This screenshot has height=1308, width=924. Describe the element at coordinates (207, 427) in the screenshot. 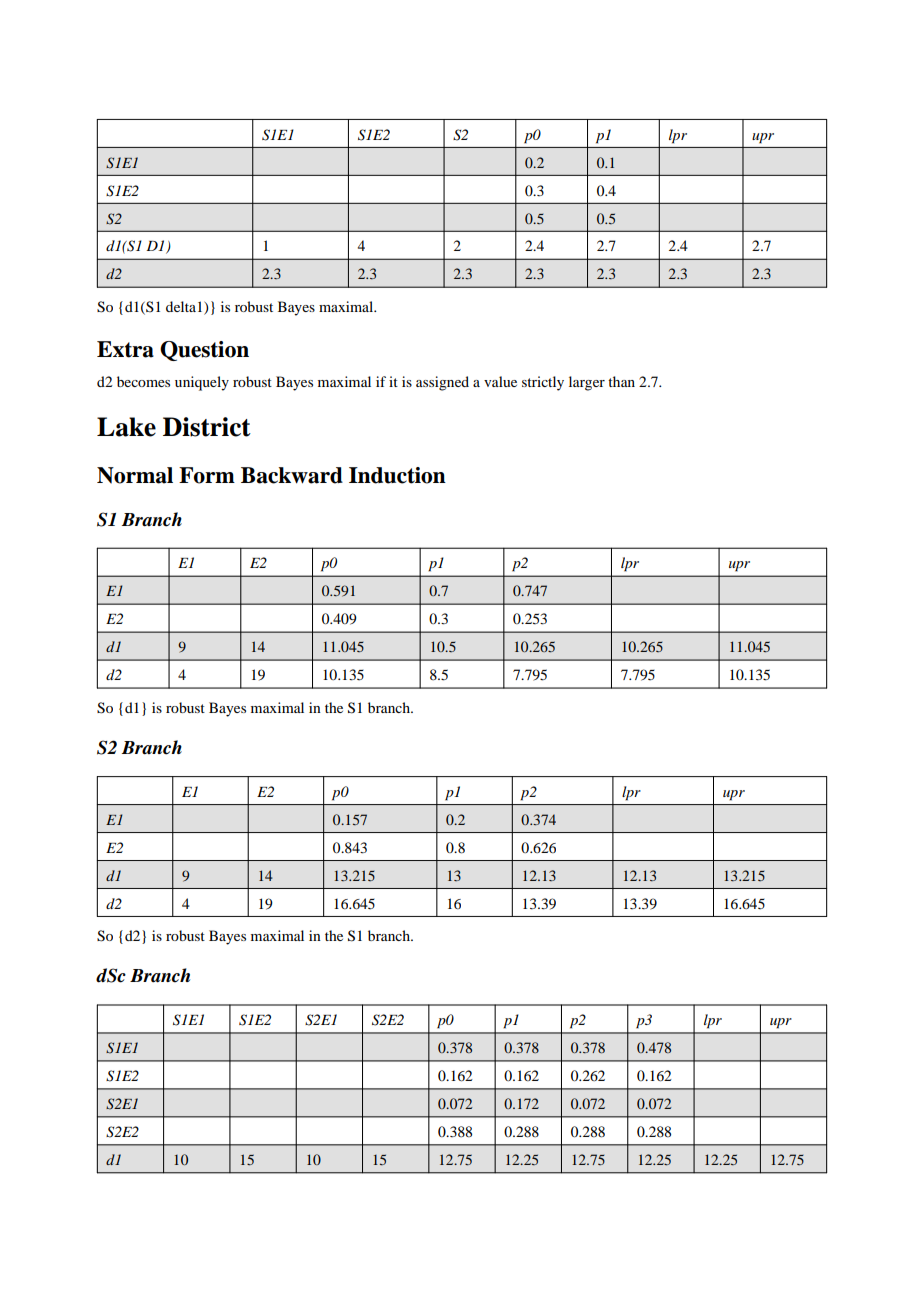

I see `District` at that location.
